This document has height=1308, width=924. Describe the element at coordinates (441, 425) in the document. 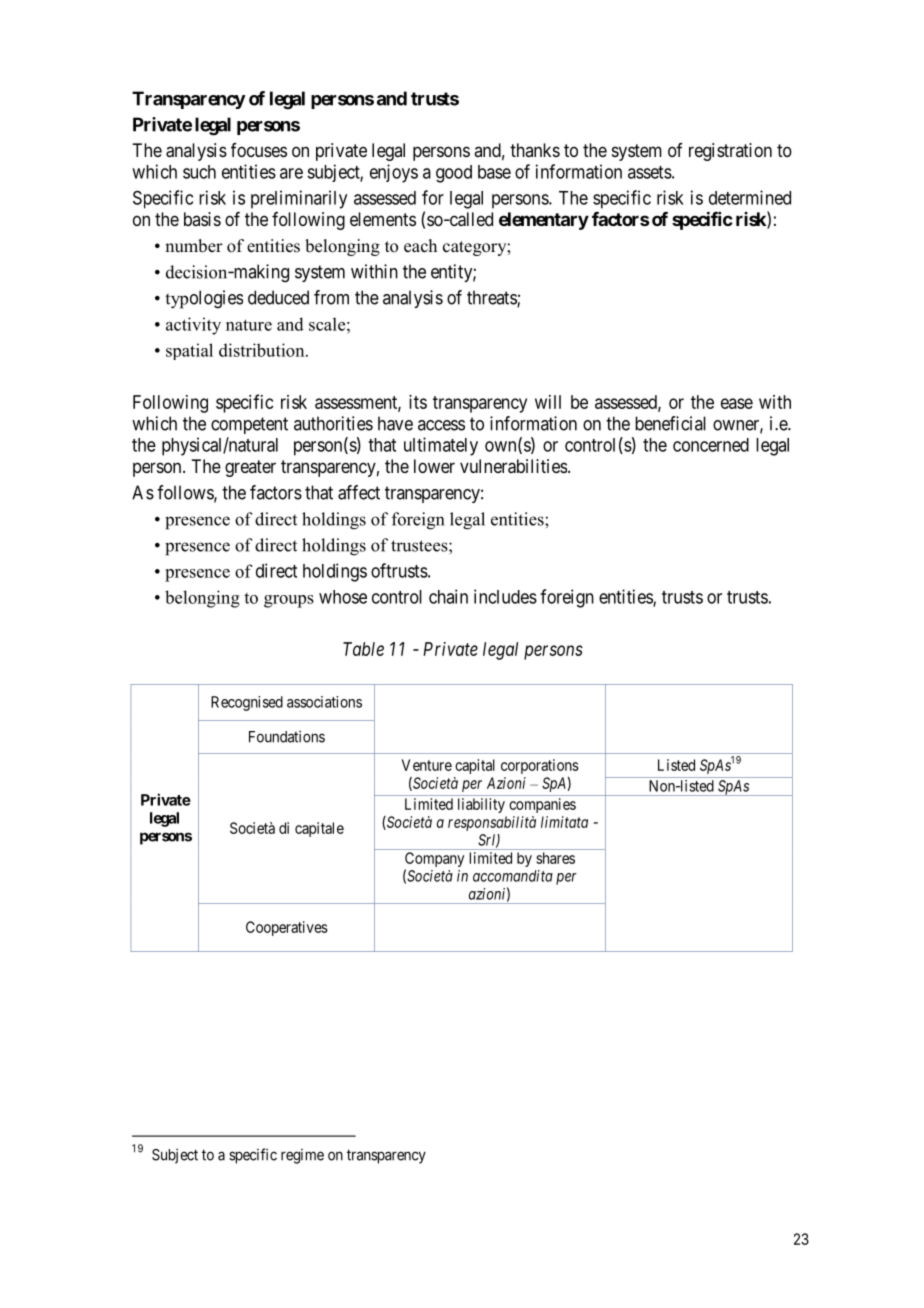

I see `access` at that location.
